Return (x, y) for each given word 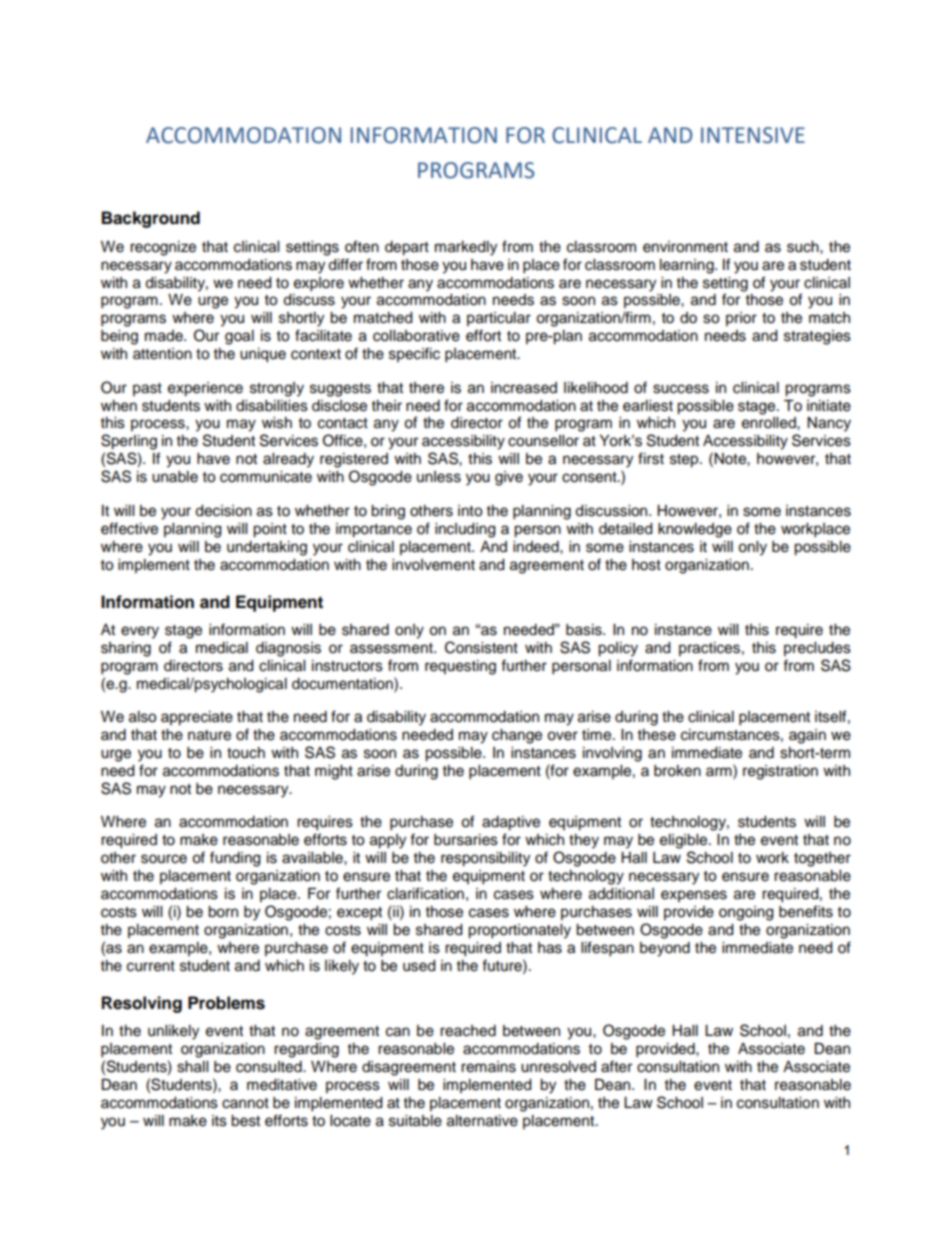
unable (175, 477)
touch (246, 753)
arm (720, 772)
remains (488, 1067)
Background (151, 219)
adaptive (511, 823)
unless (439, 477)
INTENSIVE (753, 135)
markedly (466, 248)
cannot (245, 1103)
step (685, 461)
